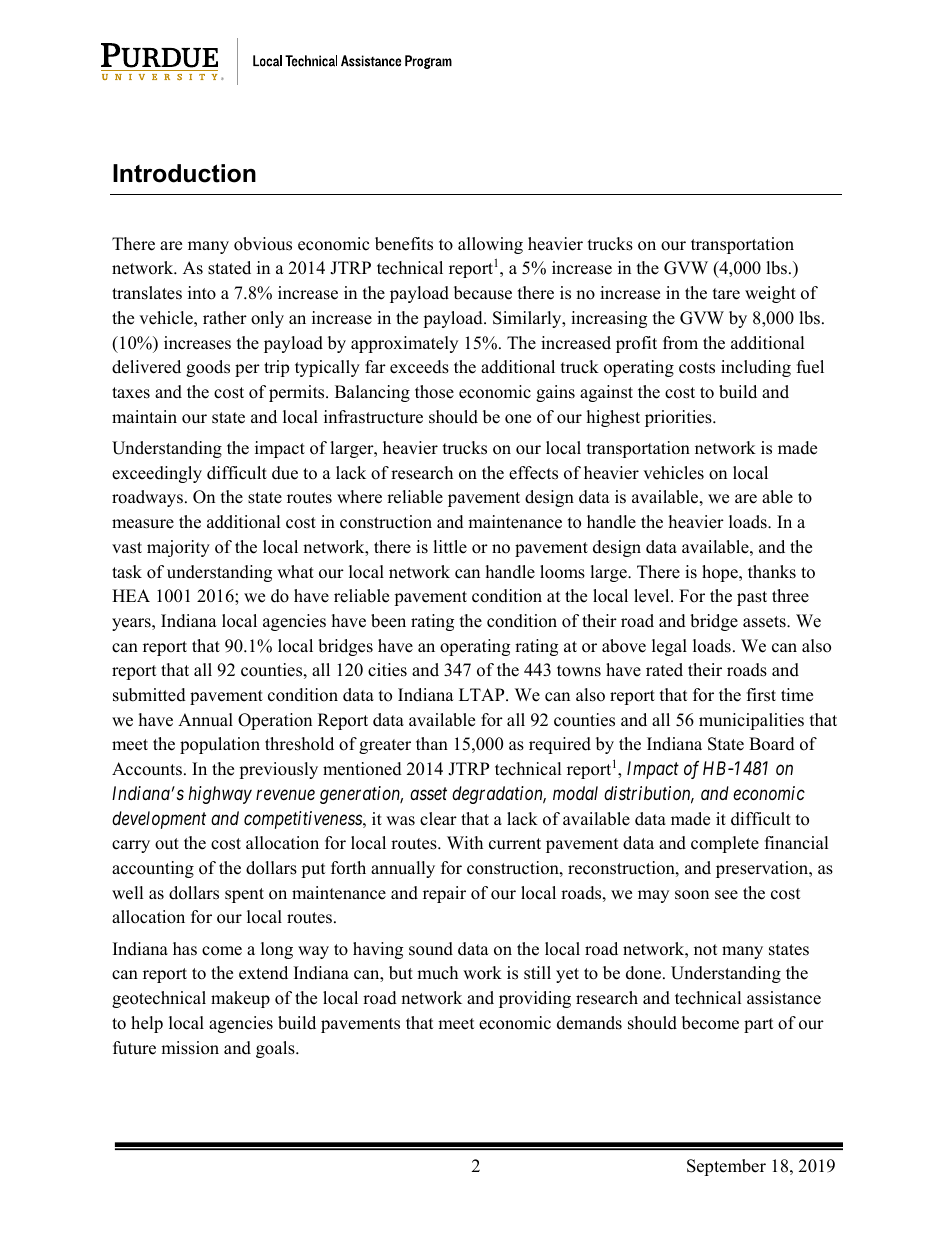 This document has height=1233, width=952. I want to click on see, so click(726, 895).
